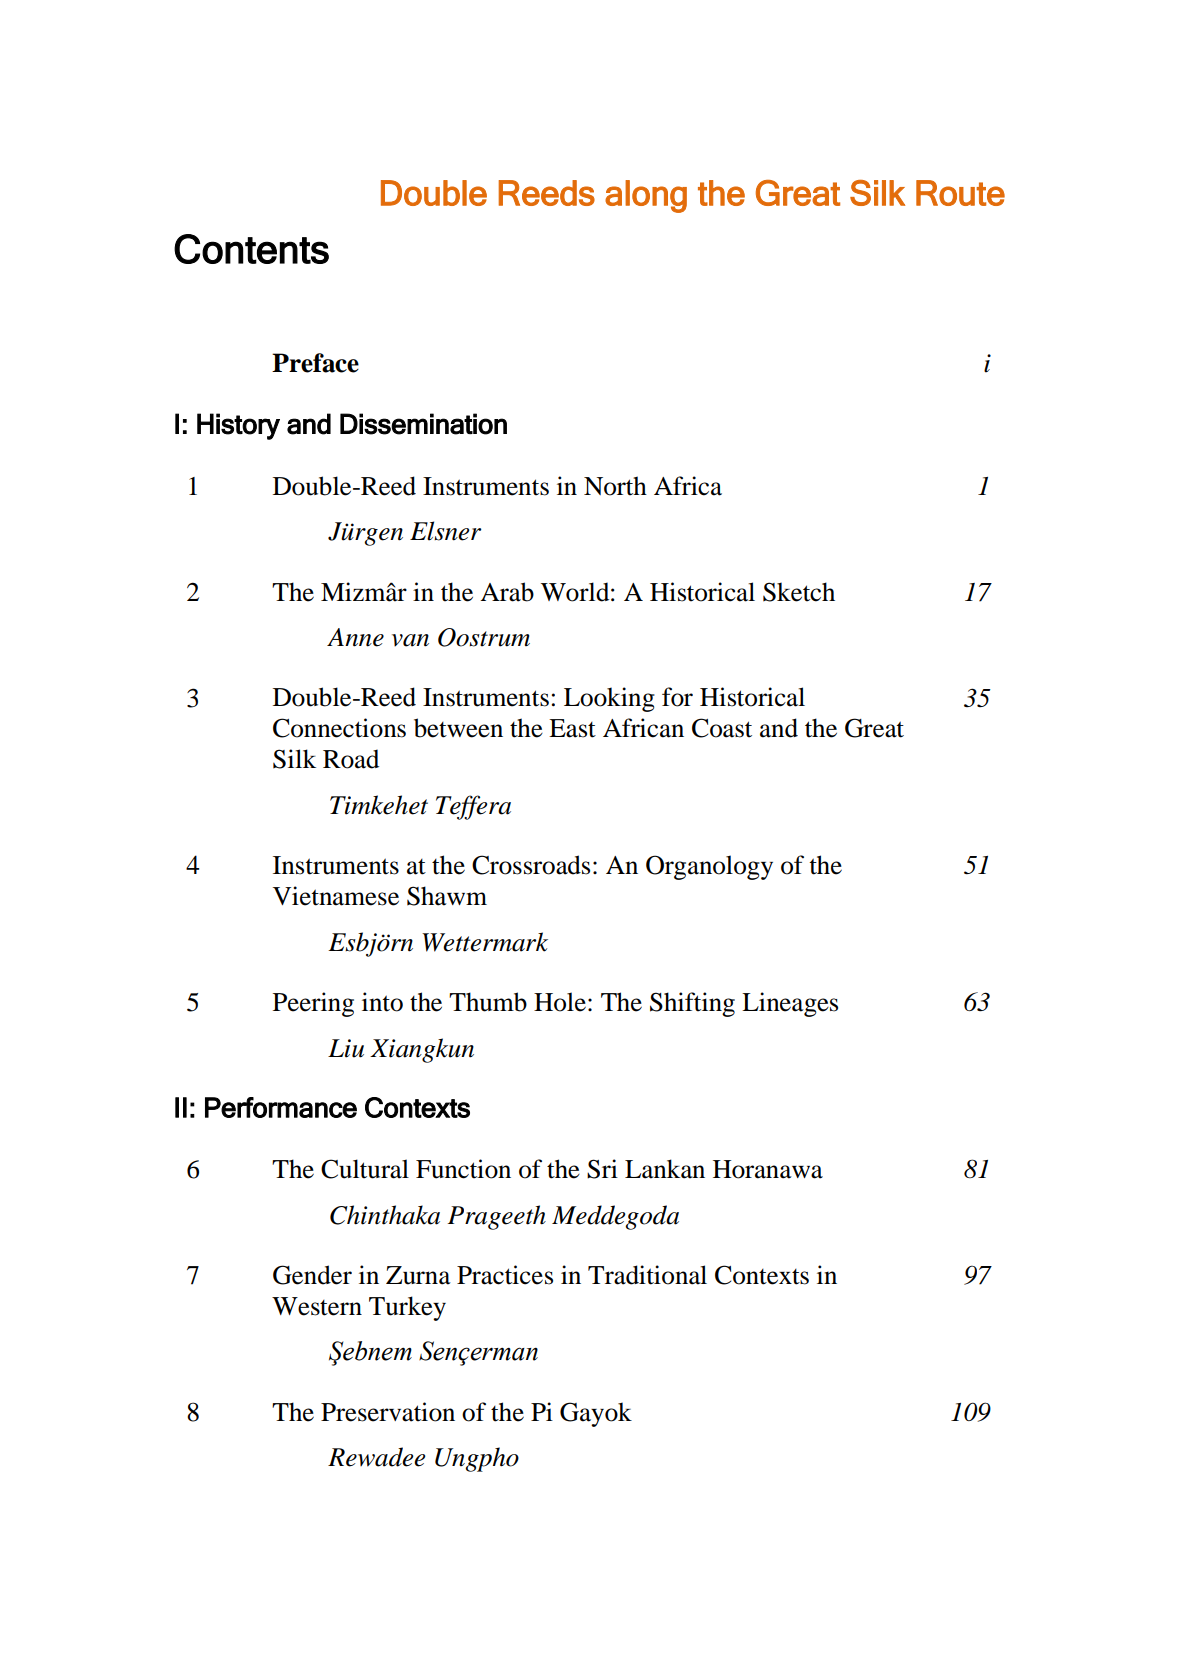  I want to click on along, so click(646, 196).
